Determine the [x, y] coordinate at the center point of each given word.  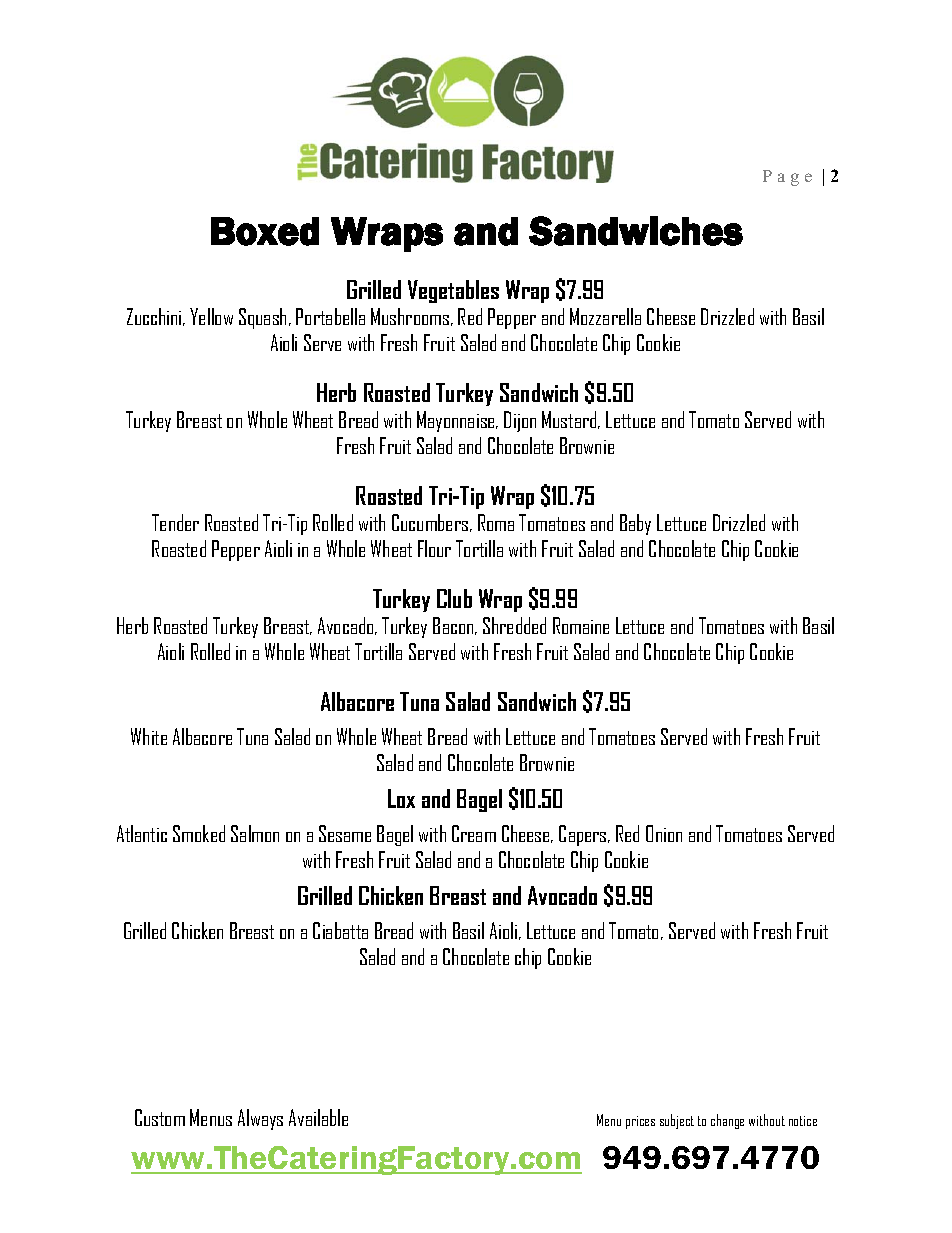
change [727, 1121]
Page [787, 178]
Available [318, 1117]
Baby [635, 524]
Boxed [265, 231]
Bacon [454, 626]
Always [260, 1119]
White [149, 736]
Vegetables [453, 291]
